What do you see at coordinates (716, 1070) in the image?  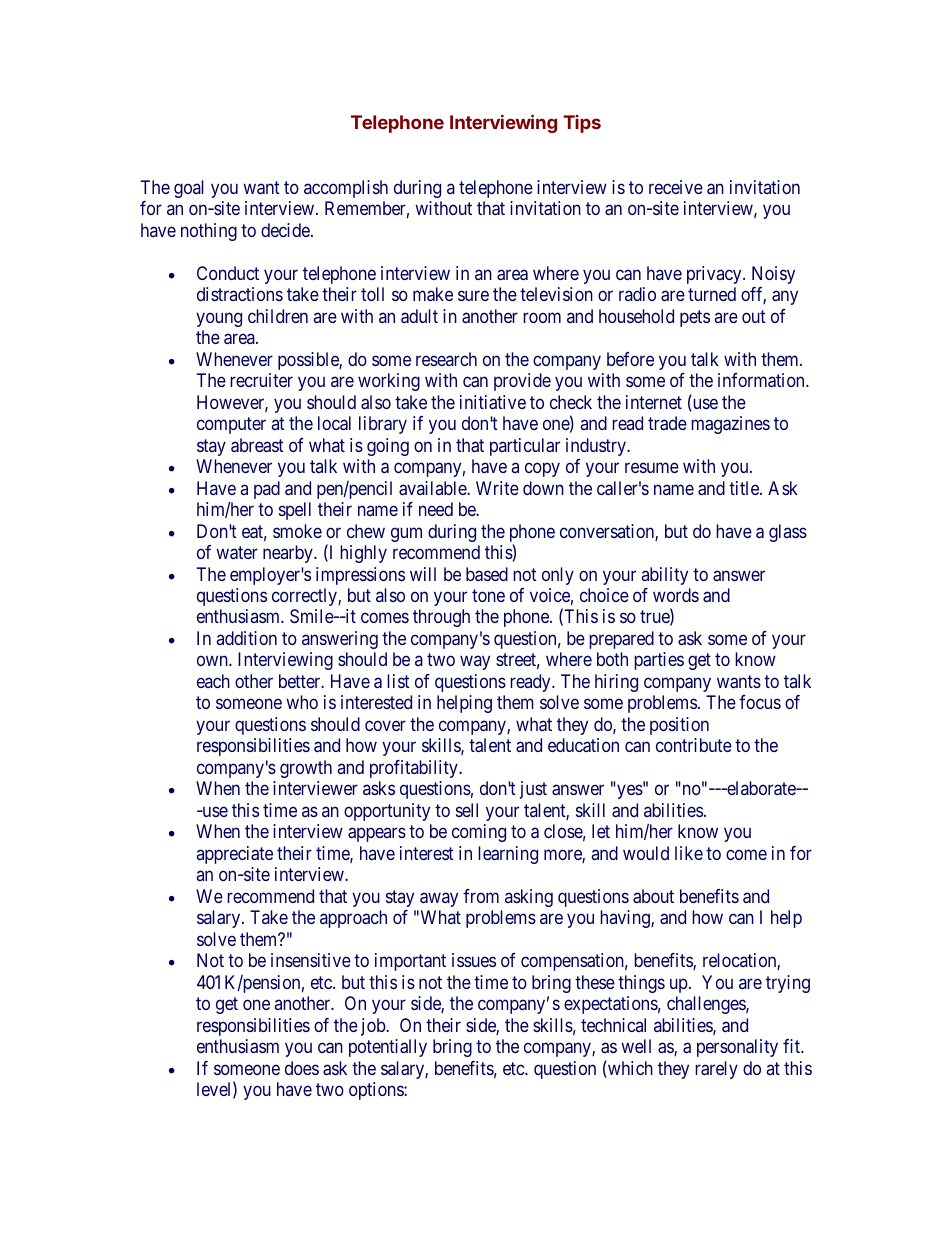 I see `rarely` at bounding box center [716, 1070].
